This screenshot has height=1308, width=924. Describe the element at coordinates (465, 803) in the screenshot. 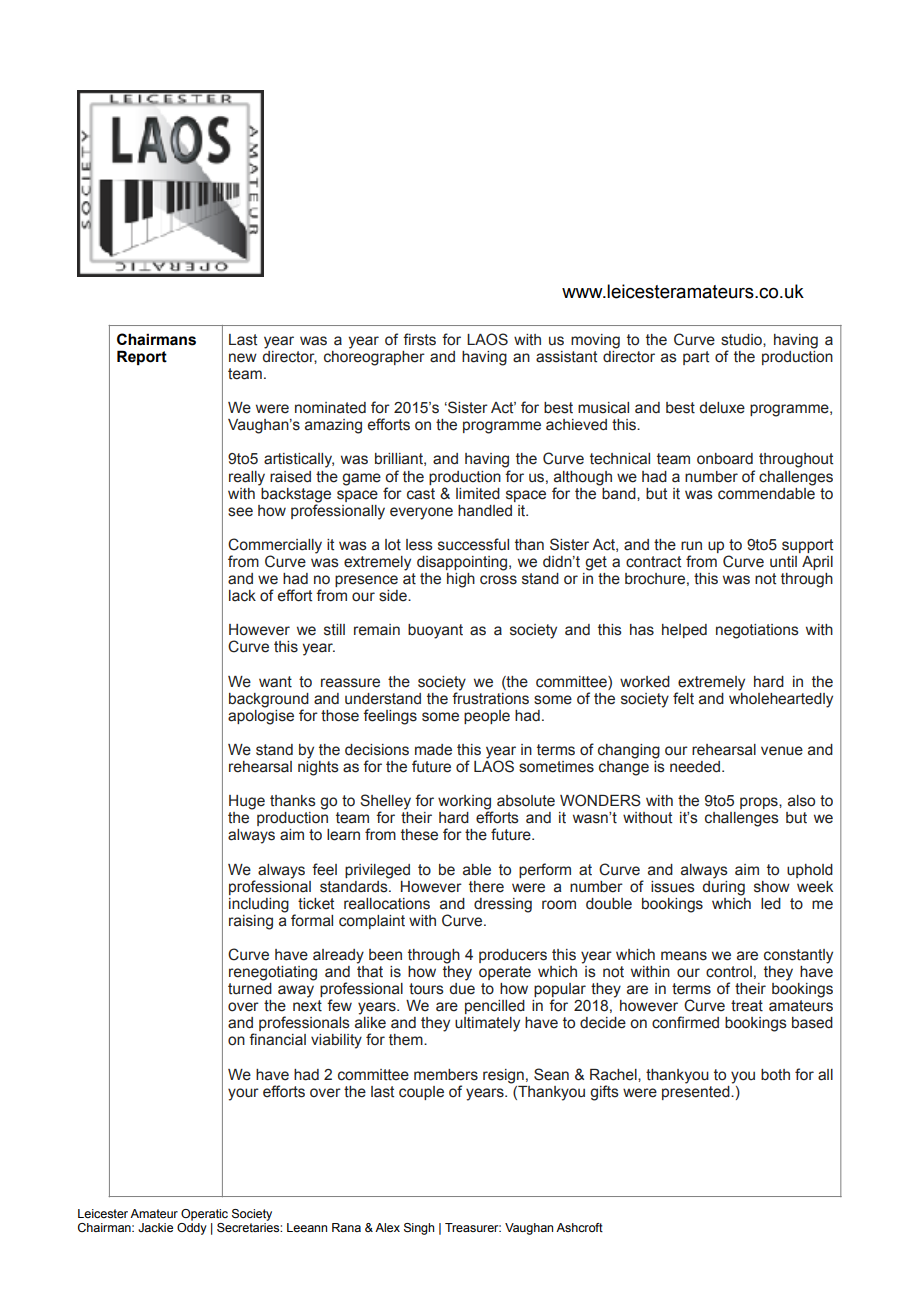

I see `working` at that location.
